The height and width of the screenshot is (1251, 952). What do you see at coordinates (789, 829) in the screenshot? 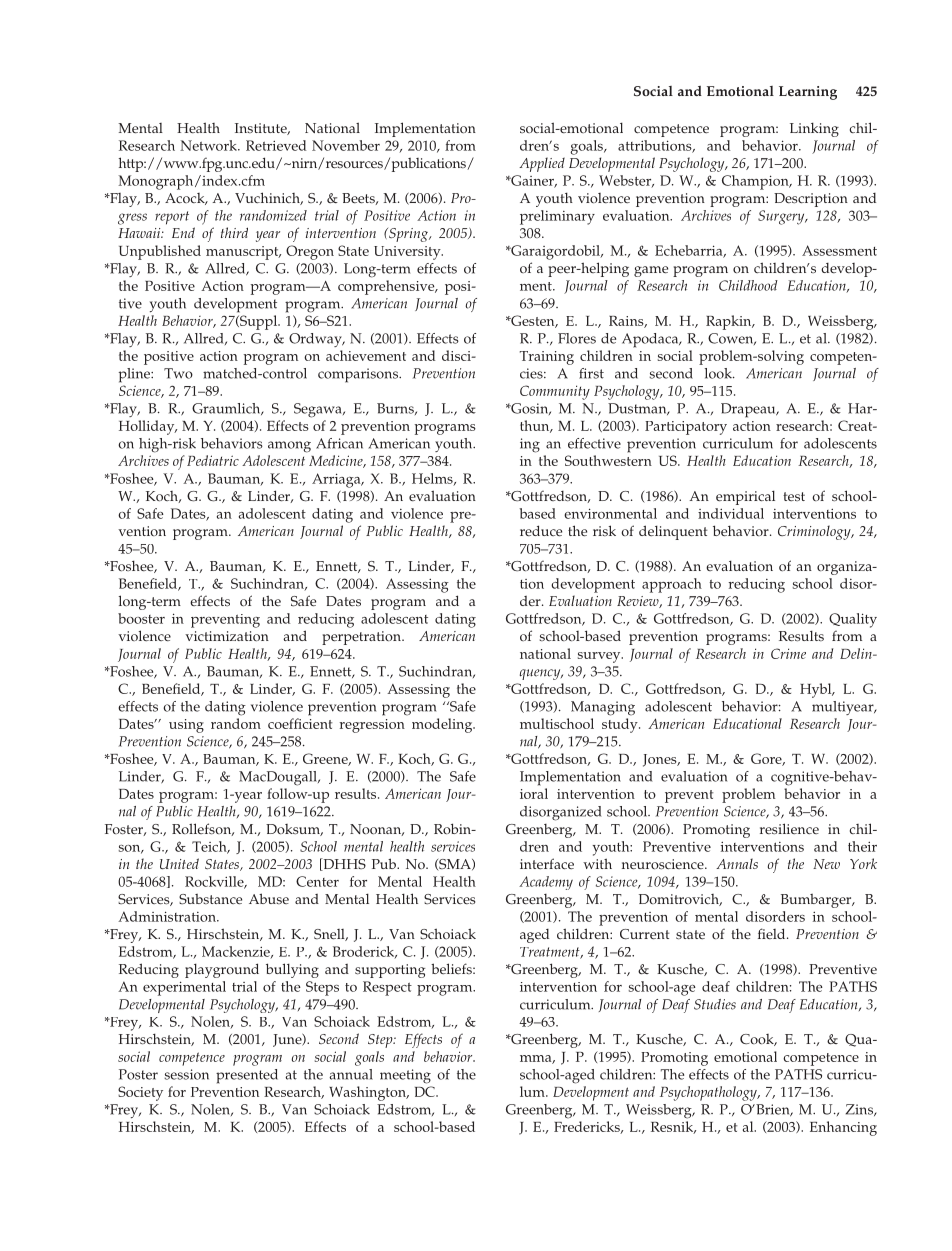
I see `resilience` at bounding box center [789, 829].
